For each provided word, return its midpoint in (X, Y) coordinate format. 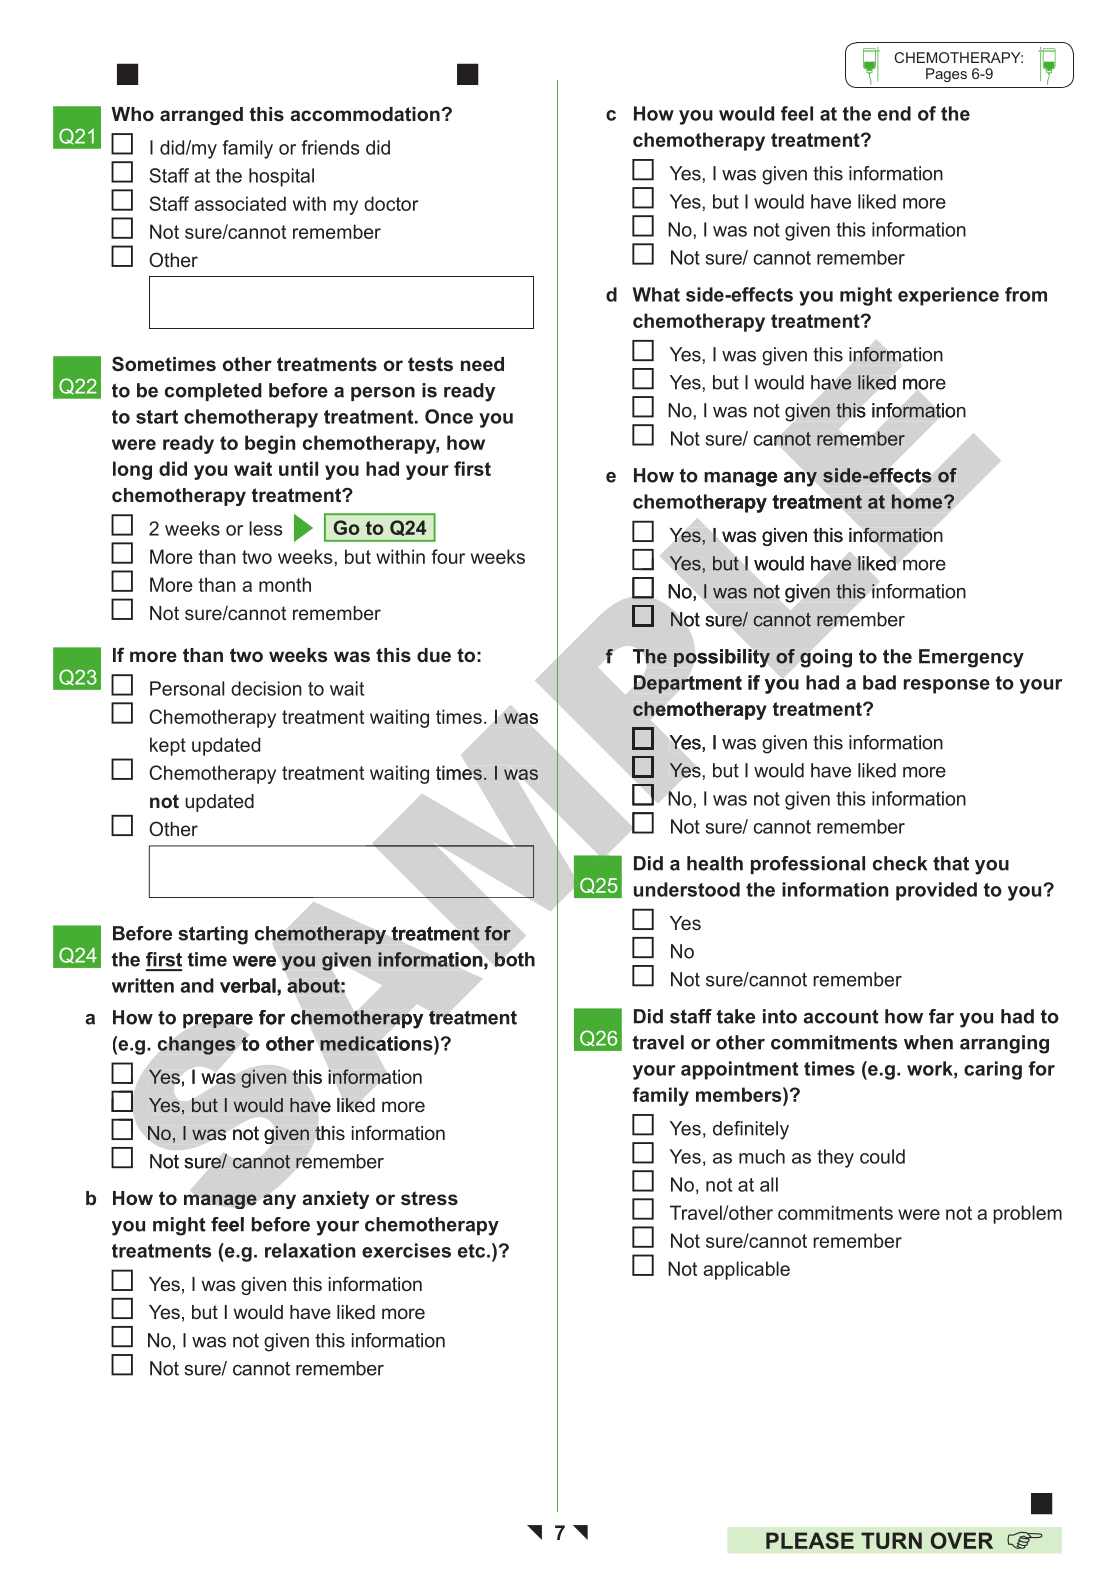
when (928, 1042)
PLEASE (810, 1540)
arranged (201, 116)
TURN (891, 1540)
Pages (946, 75)
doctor (391, 203)
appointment (739, 1070)
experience (948, 296)
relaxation (310, 1250)
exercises (406, 1250)
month (285, 584)
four (448, 556)
